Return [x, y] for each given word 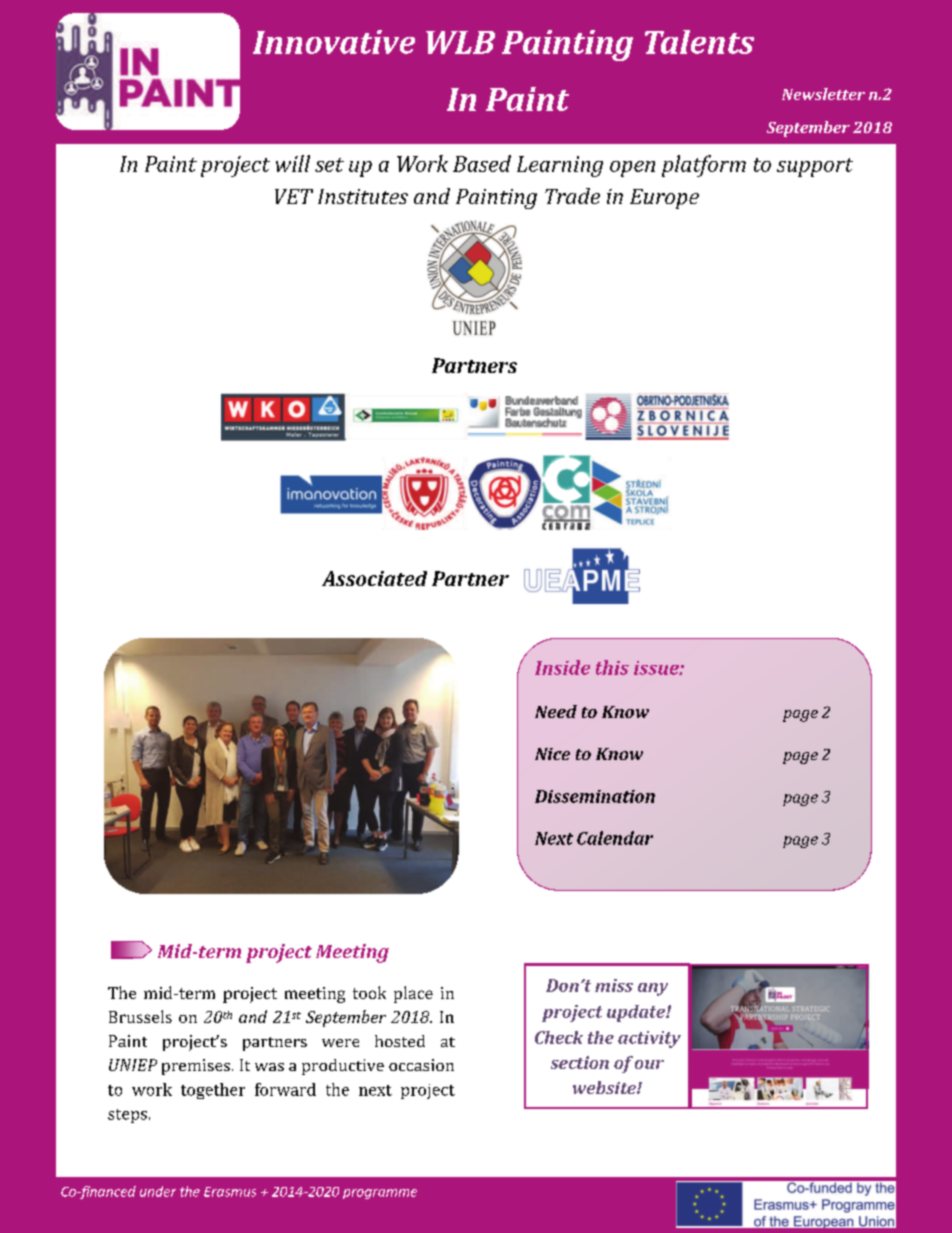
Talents [699, 42]
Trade [572, 196]
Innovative [334, 42]
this [612, 667]
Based [482, 163]
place [413, 994]
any [653, 989]
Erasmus [230, 1192]
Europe [664, 199]
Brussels [140, 1016]
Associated [374, 578]
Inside [562, 667]
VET [294, 196]
